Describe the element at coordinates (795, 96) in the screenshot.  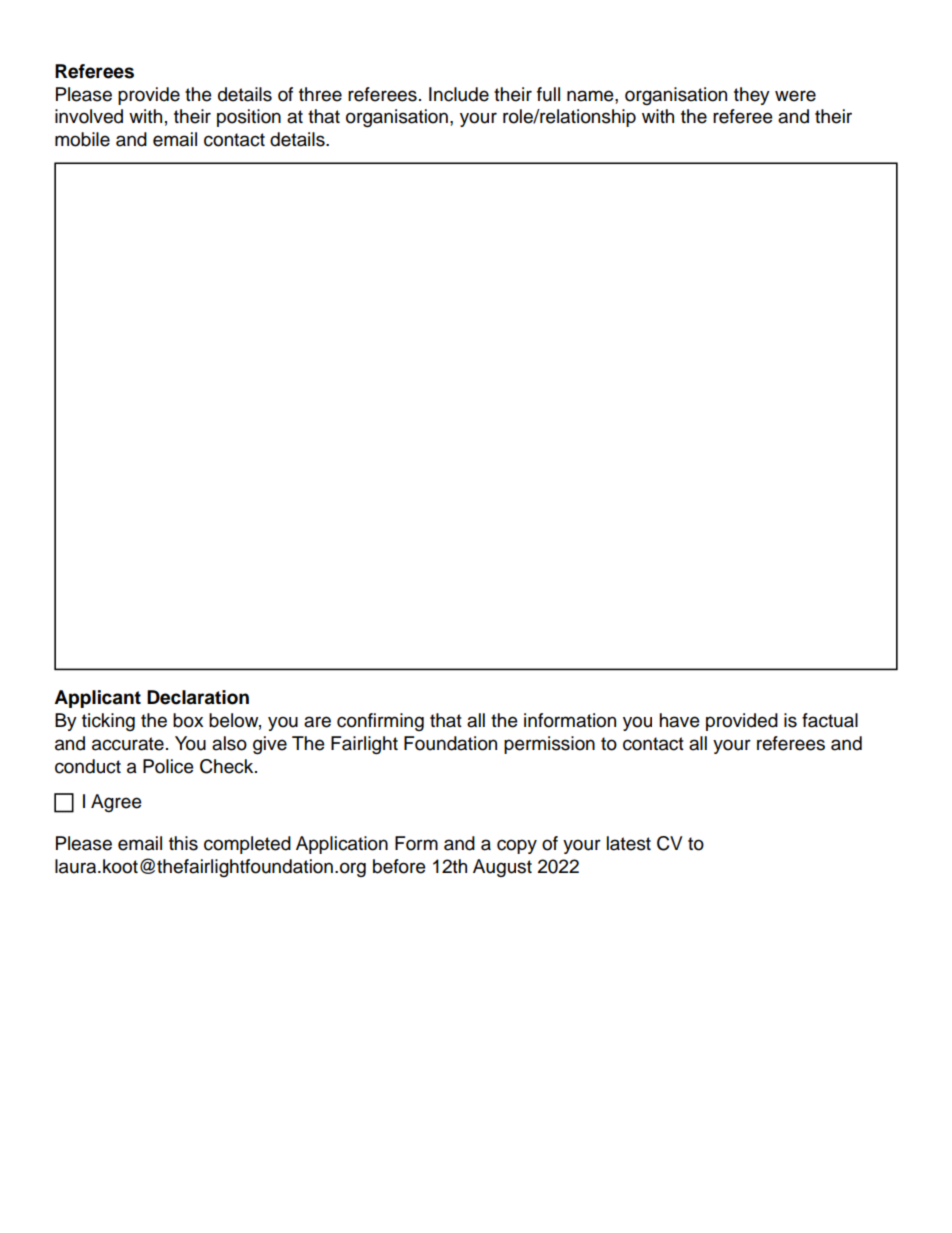
I see `were` at that location.
